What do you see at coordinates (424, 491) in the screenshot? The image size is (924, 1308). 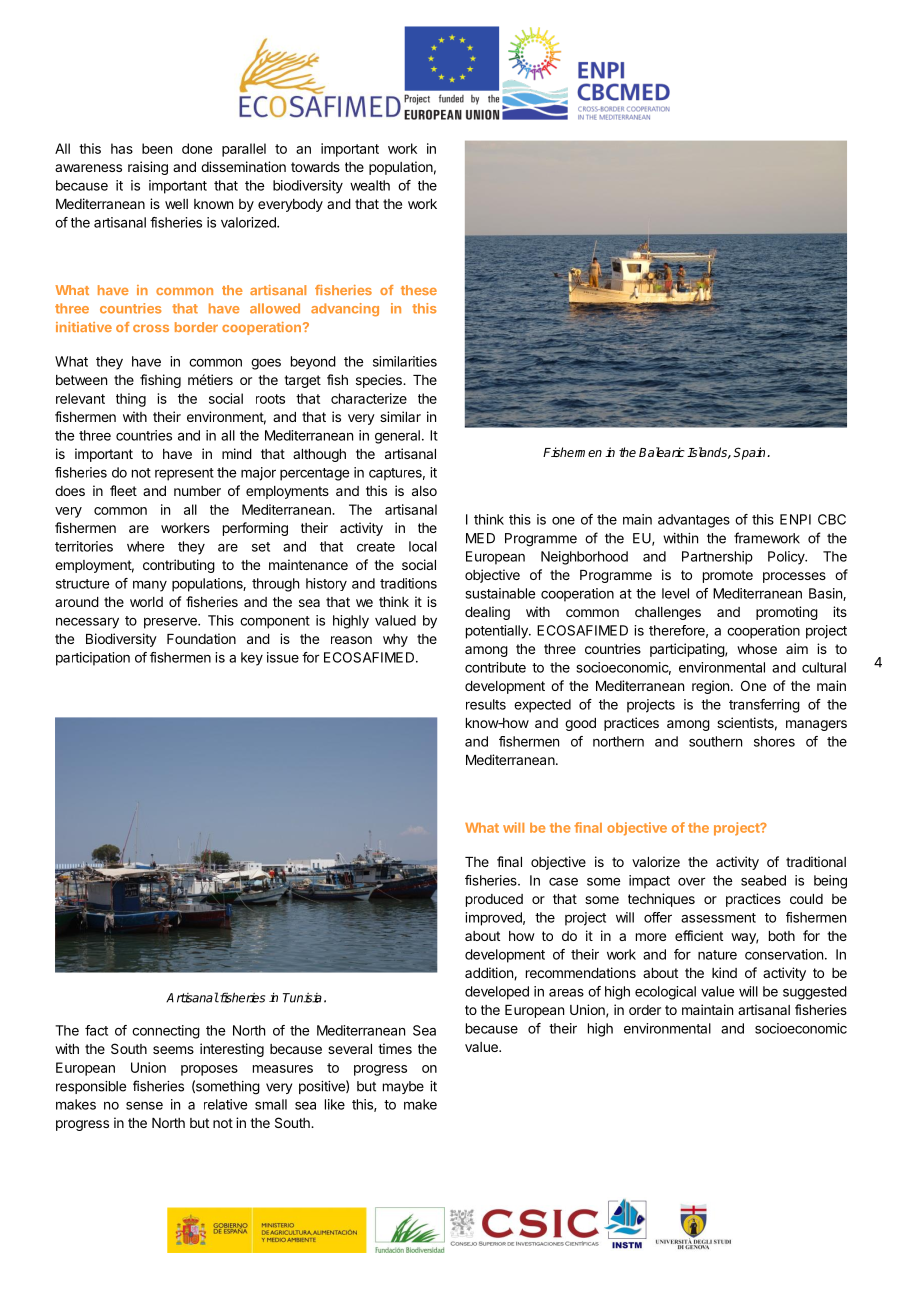 I see `also` at bounding box center [424, 491].
